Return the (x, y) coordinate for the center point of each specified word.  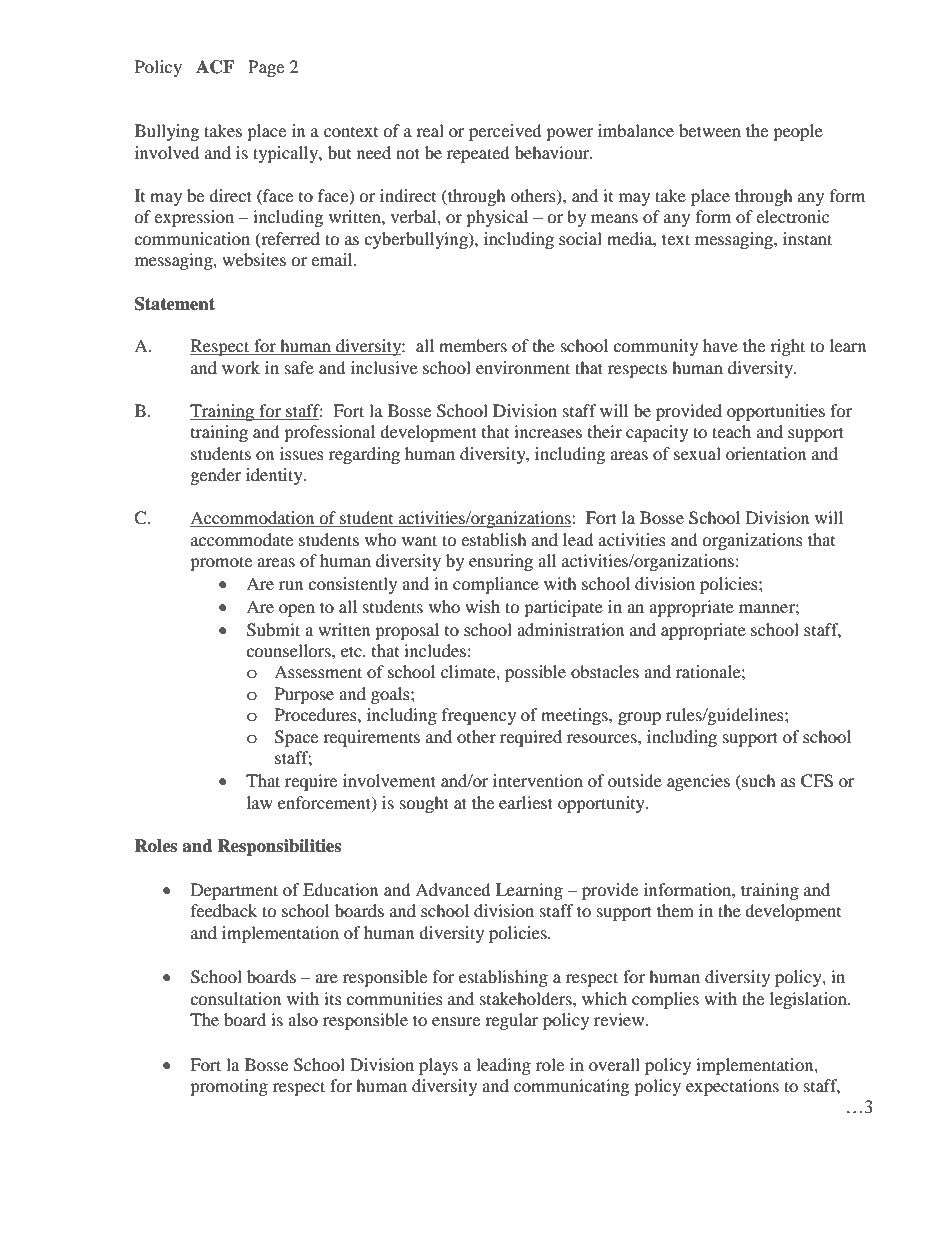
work (241, 367)
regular (512, 1021)
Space (296, 738)
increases (548, 431)
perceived (505, 132)
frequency (479, 716)
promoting (229, 1087)
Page (266, 68)
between (710, 130)
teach (731, 431)
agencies (698, 782)
